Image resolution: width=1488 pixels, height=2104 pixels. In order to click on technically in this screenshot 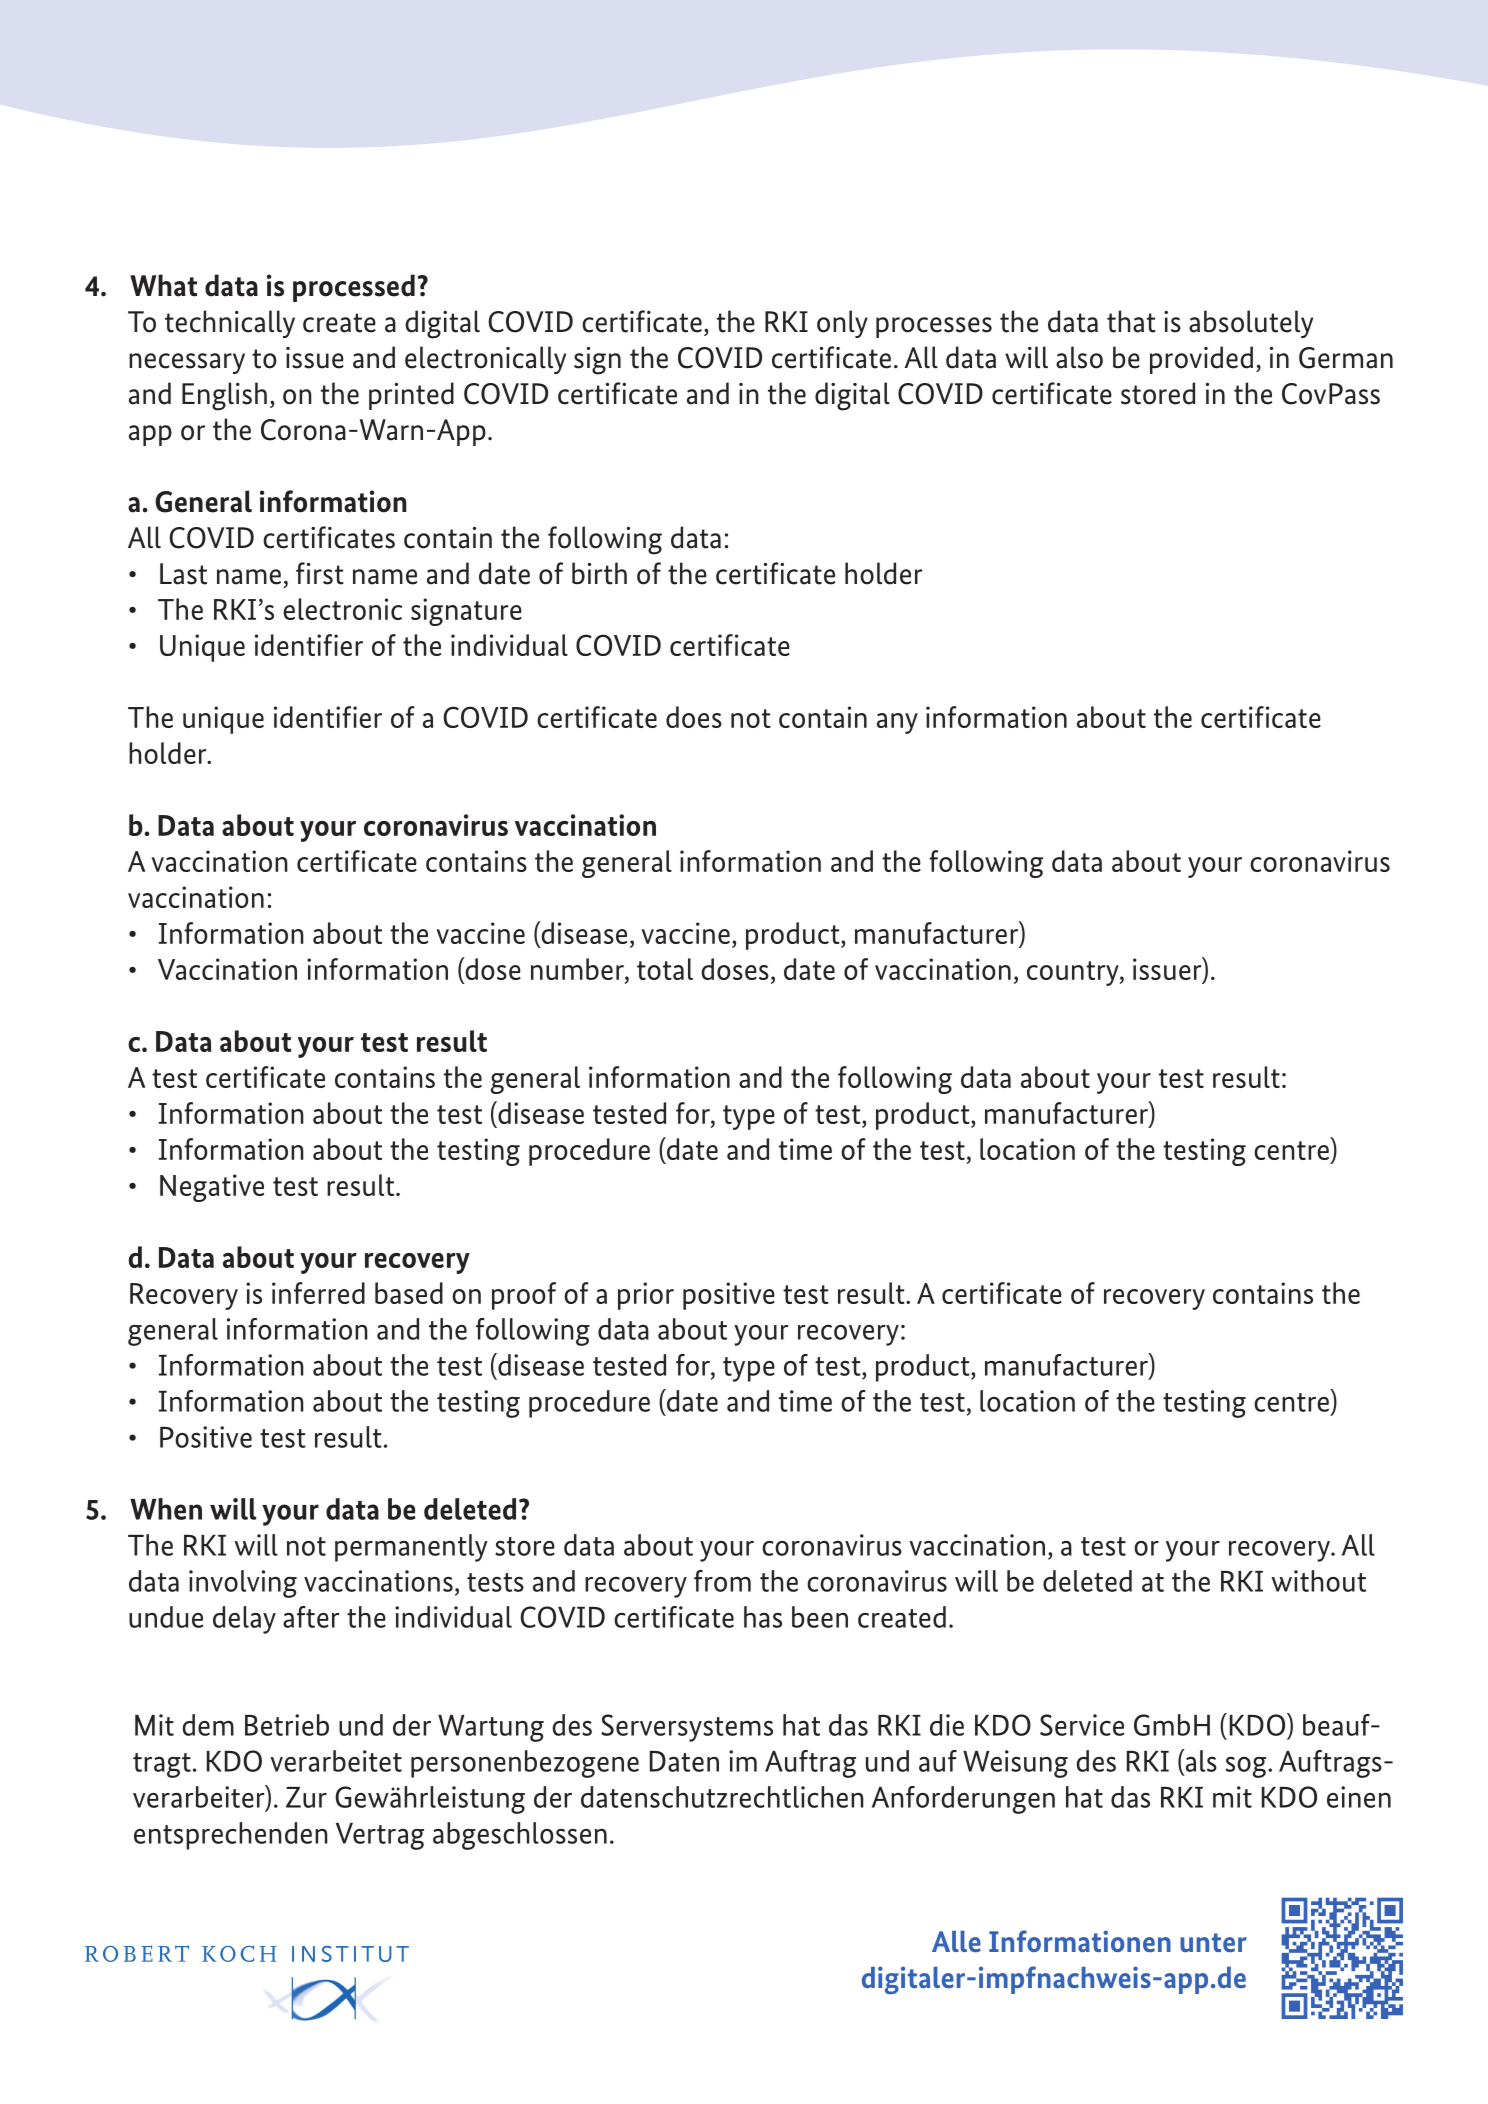, I will do `click(230, 324)`.
